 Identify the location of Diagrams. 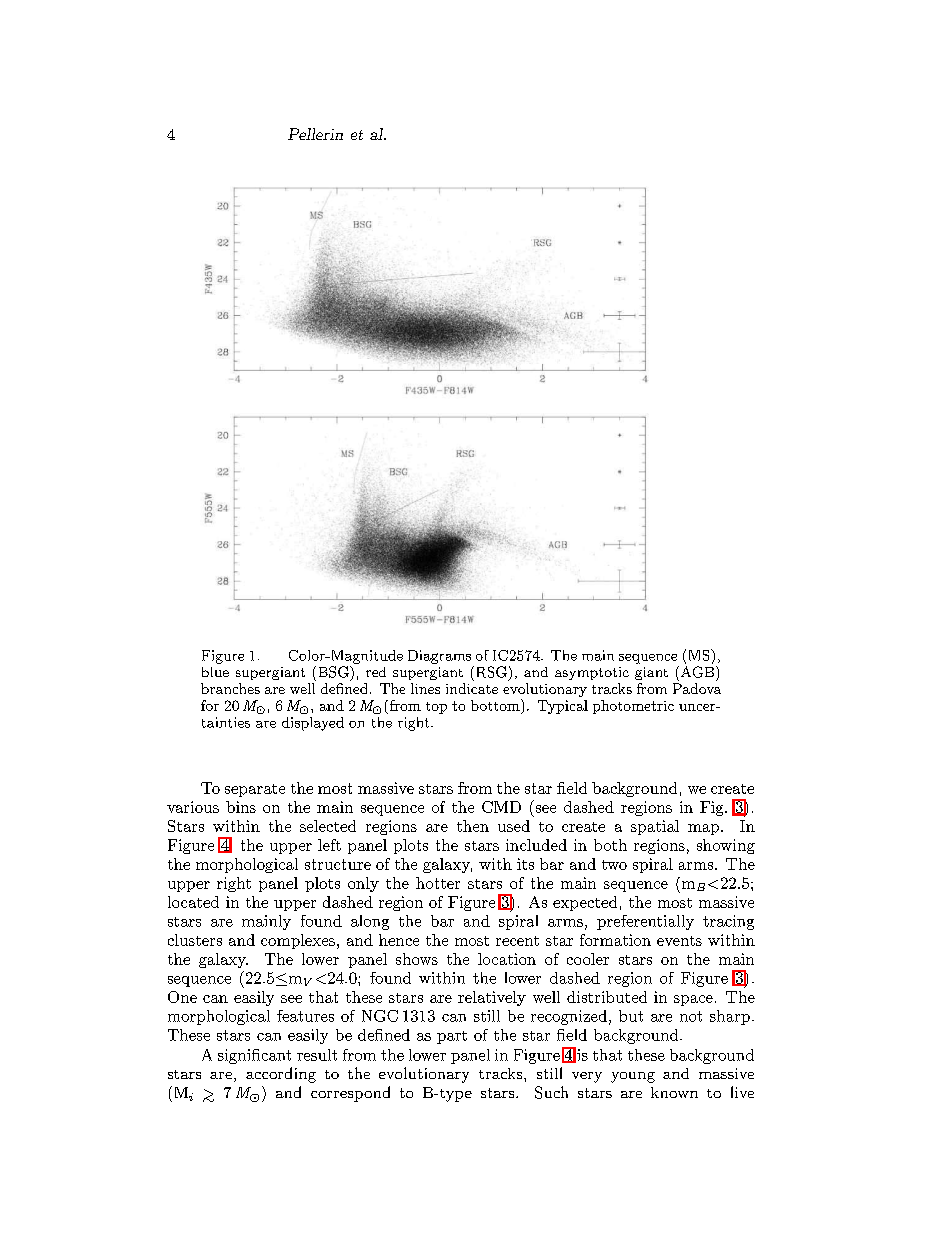
(439, 657).
